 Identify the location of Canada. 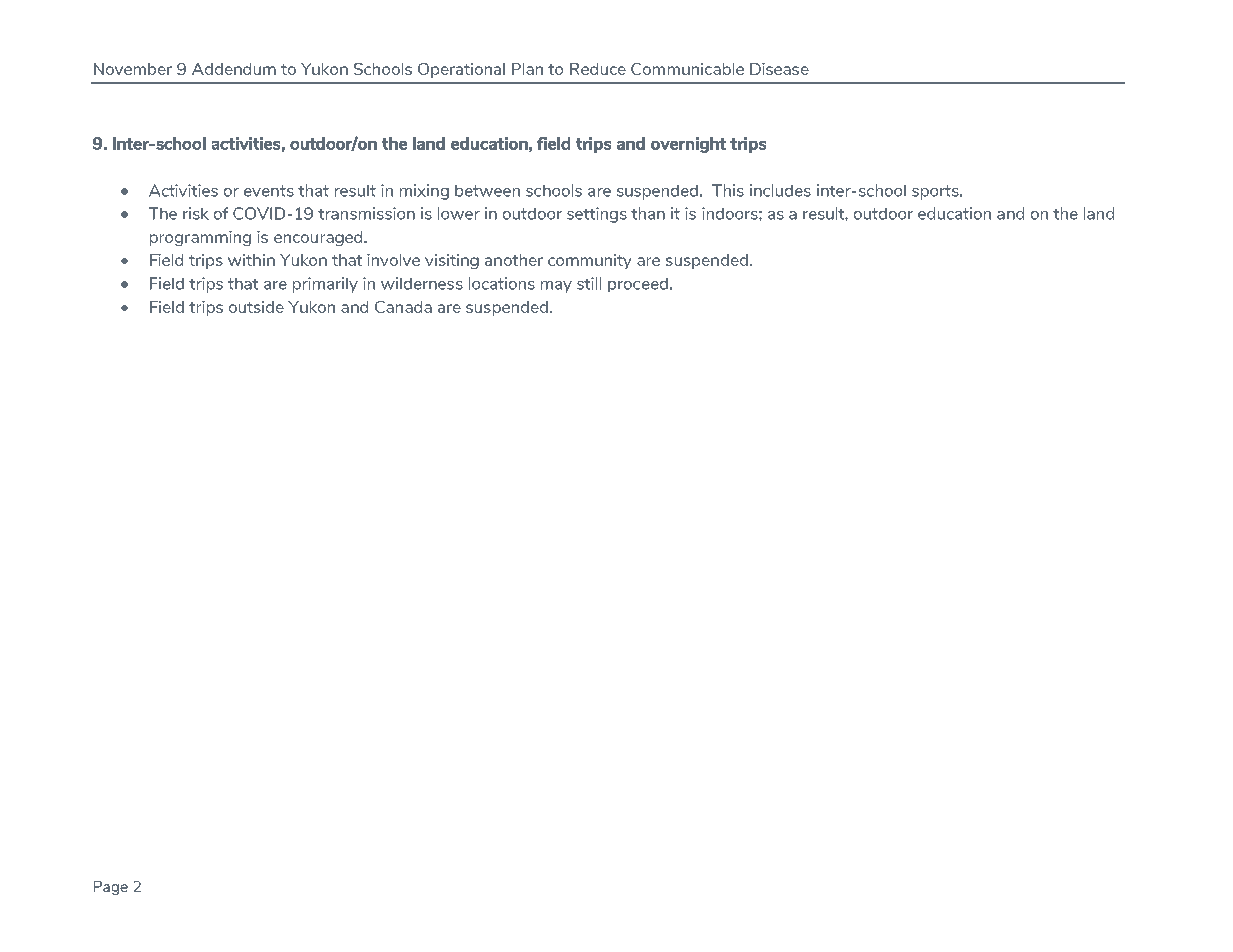
(403, 307).
